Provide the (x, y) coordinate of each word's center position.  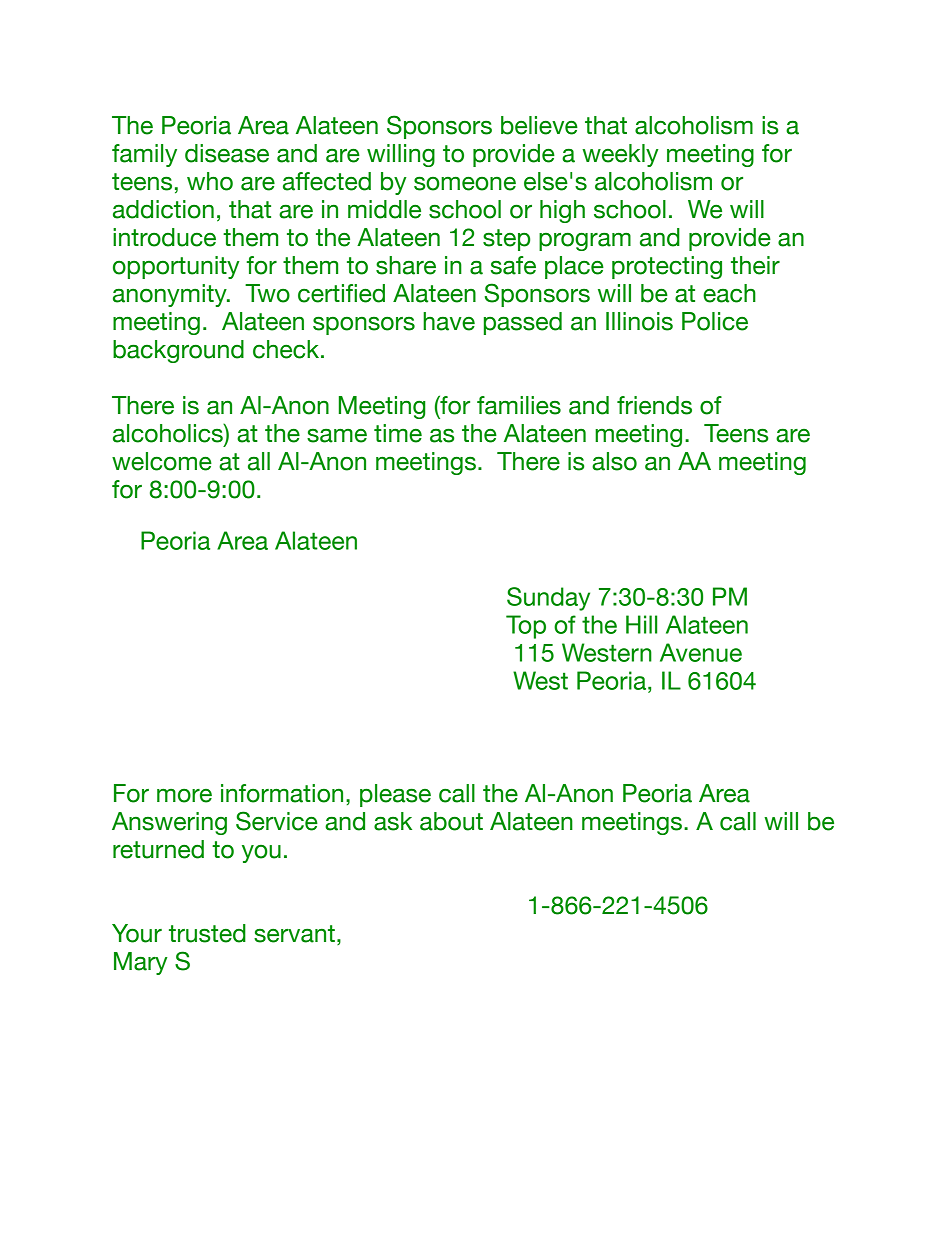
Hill (641, 624)
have (449, 321)
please (395, 795)
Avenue (701, 652)
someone (465, 183)
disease (227, 153)
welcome (162, 461)
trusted (207, 933)
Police (715, 321)
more (184, 795)
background (178, 351)
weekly (620, 155)
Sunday (548, 599)
